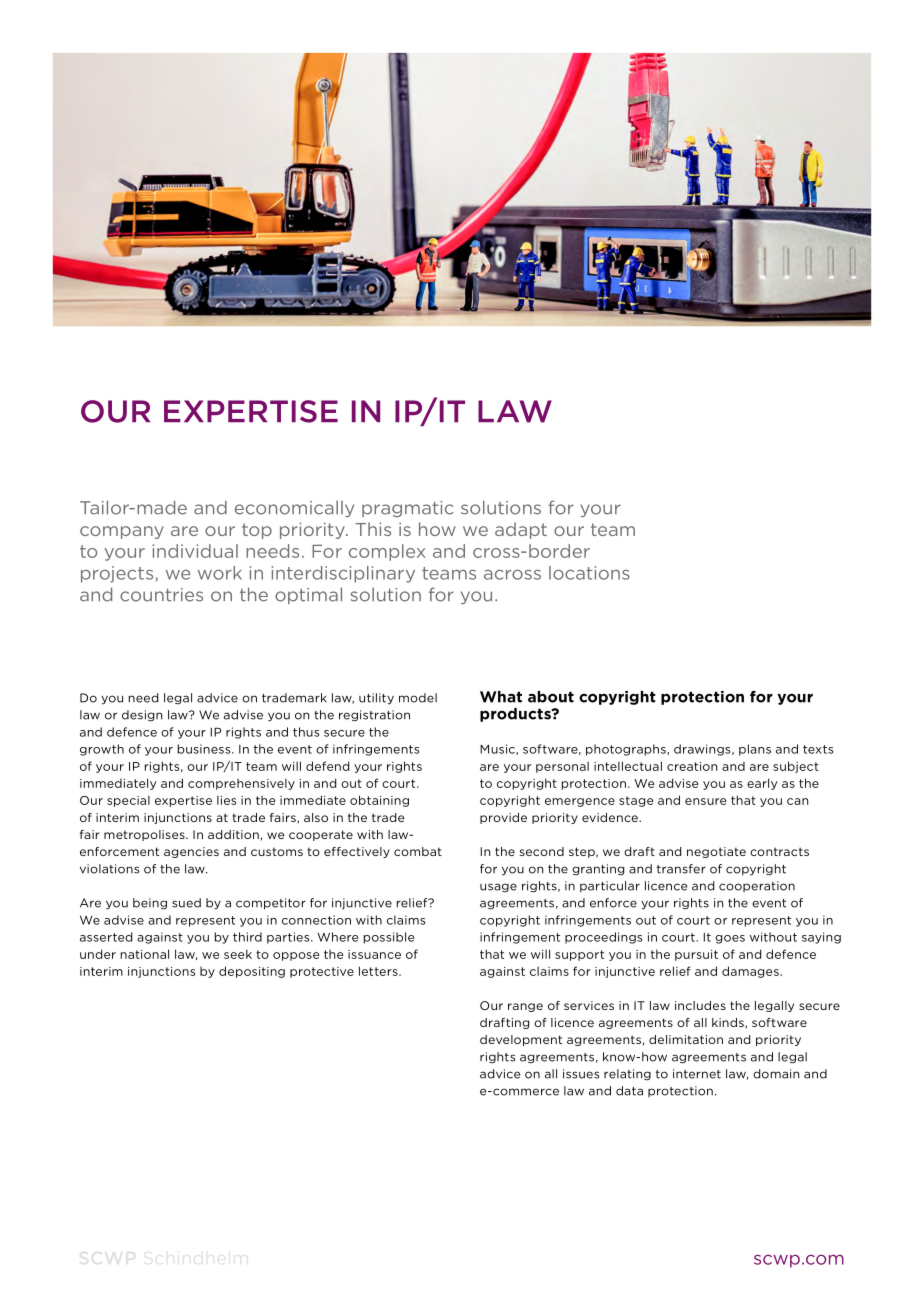 This screenshot has width=924, height=1308. Describe the element at coordinates (252, 972) in the screenshot. I see `depositing` at that location.
